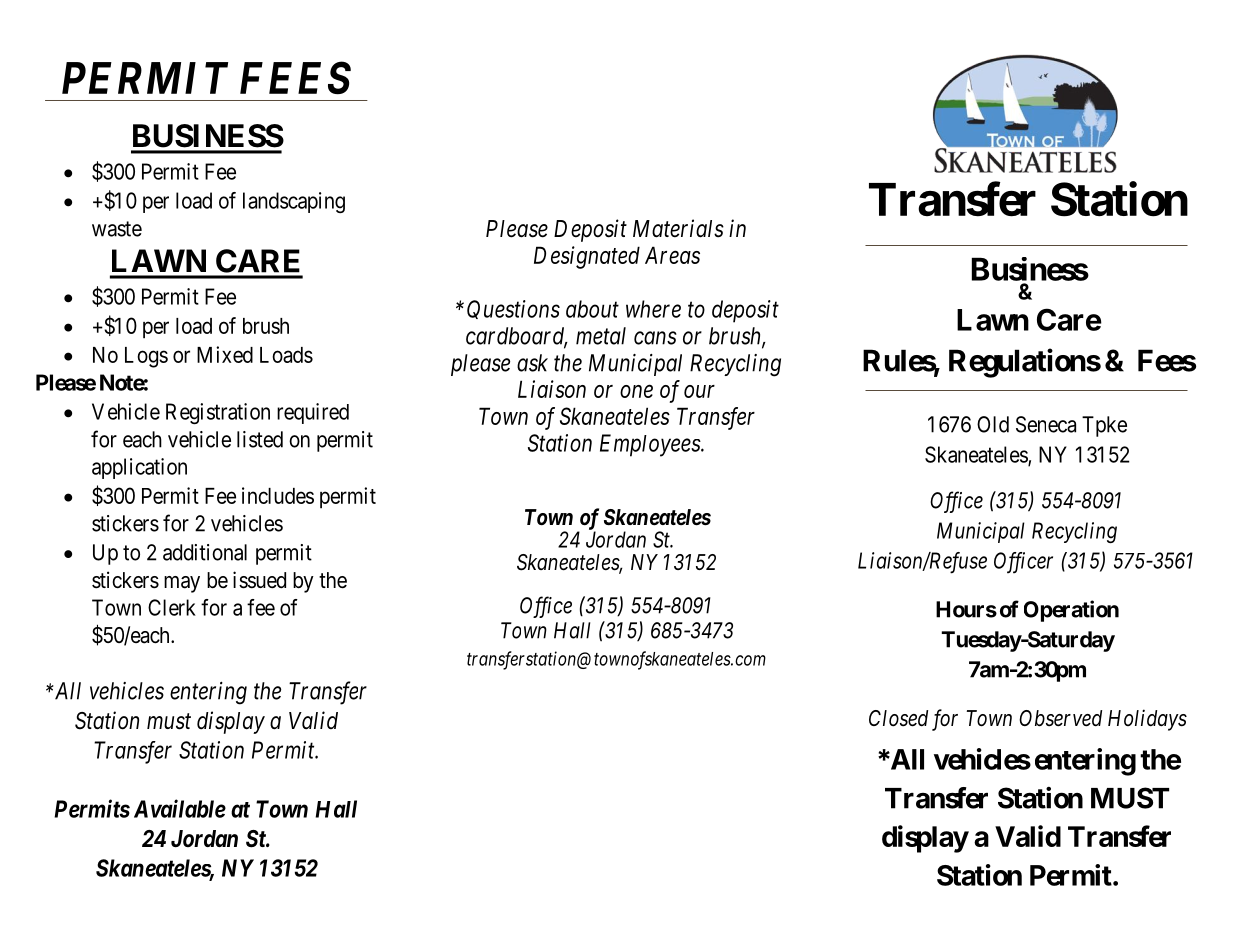 This page has width=1233, height=952. What do you see at coordinates (678, 228) in the page?
I see `Materials` at bounding box center [678, 228].
